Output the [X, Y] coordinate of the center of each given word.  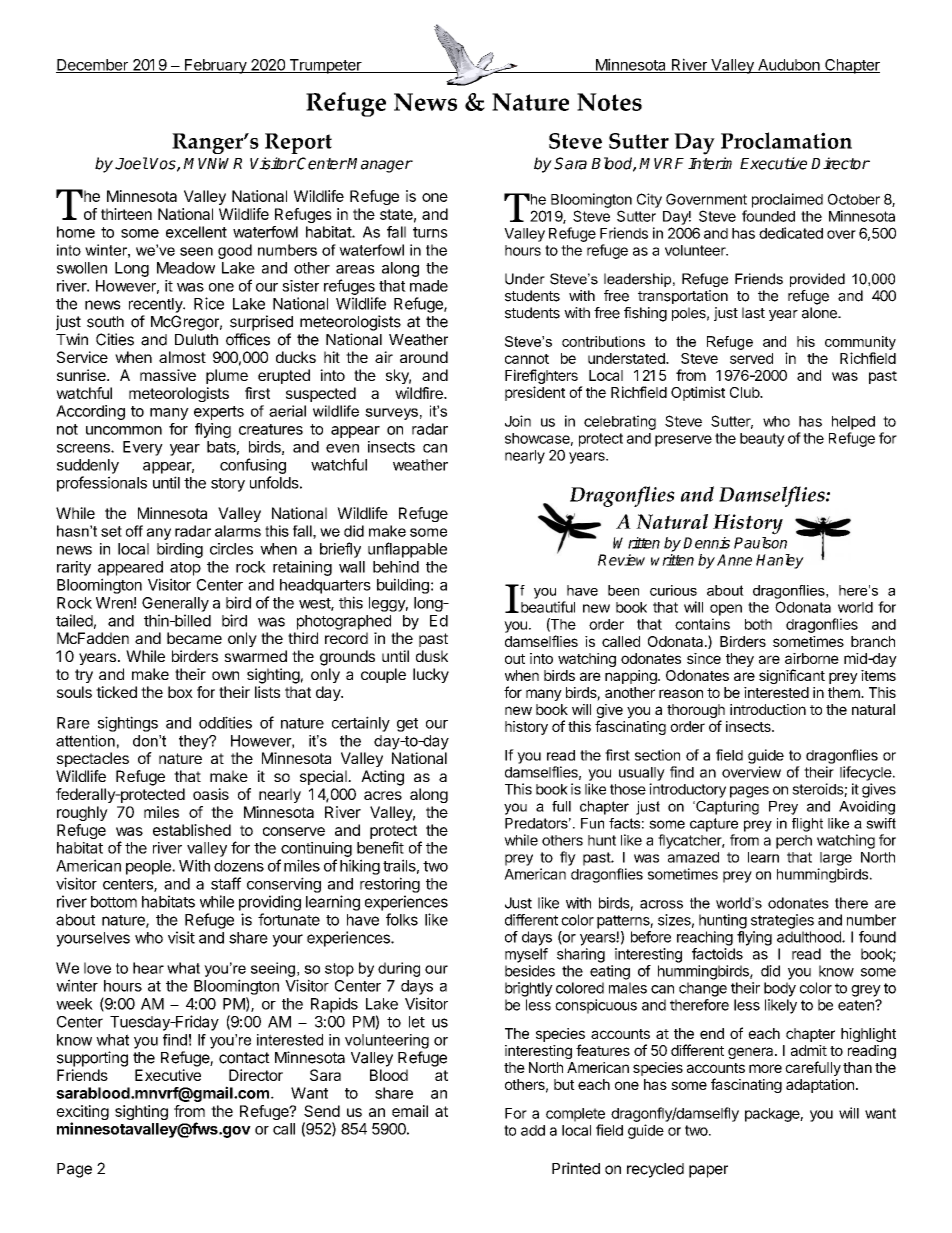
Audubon [789, 66]
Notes [609, 102]
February [216, 66]
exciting [83, 1114]
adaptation [820, 1086]
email [410, 1111]
